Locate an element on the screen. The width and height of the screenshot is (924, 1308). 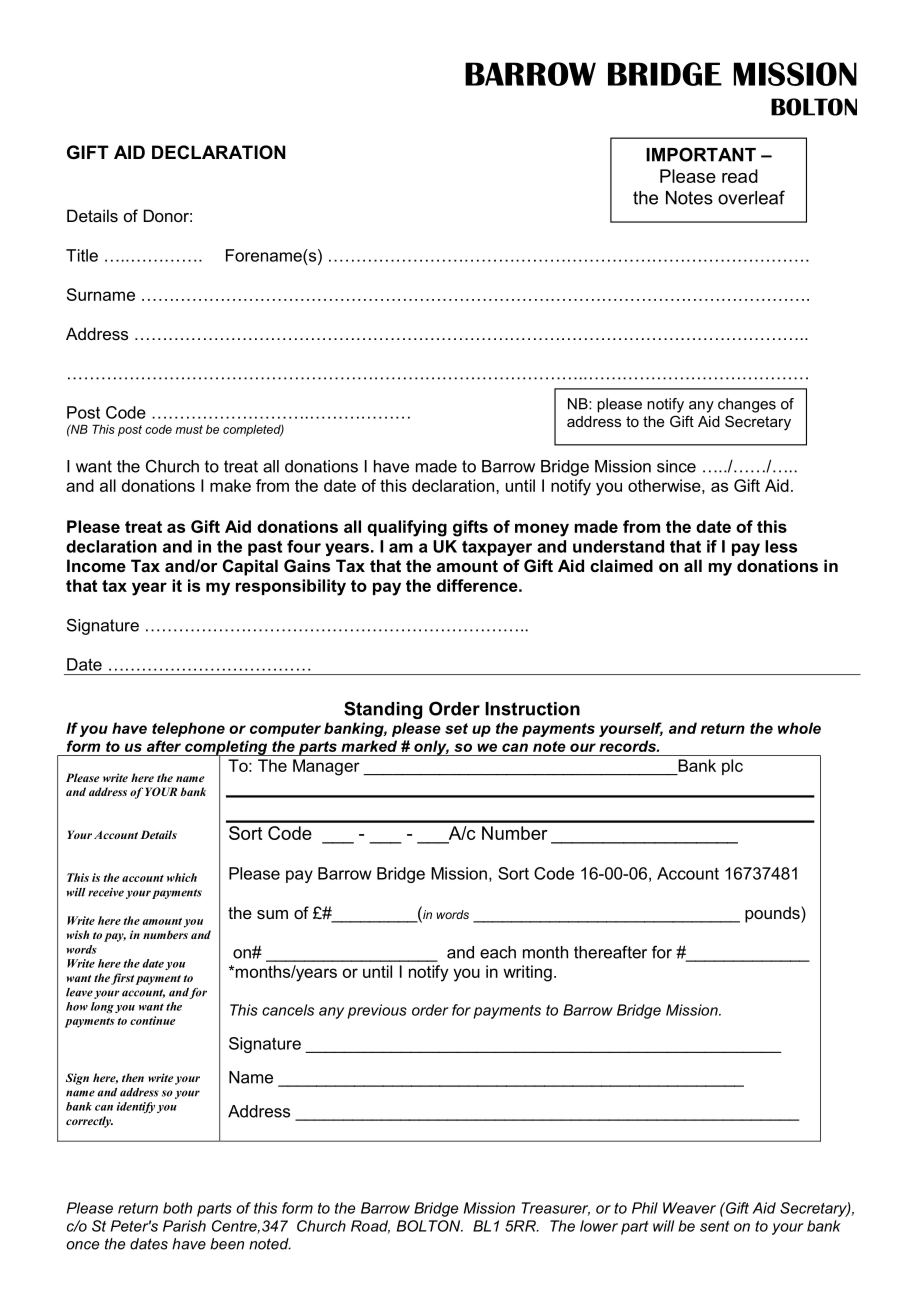
since is located at coordinates (676, 466).
